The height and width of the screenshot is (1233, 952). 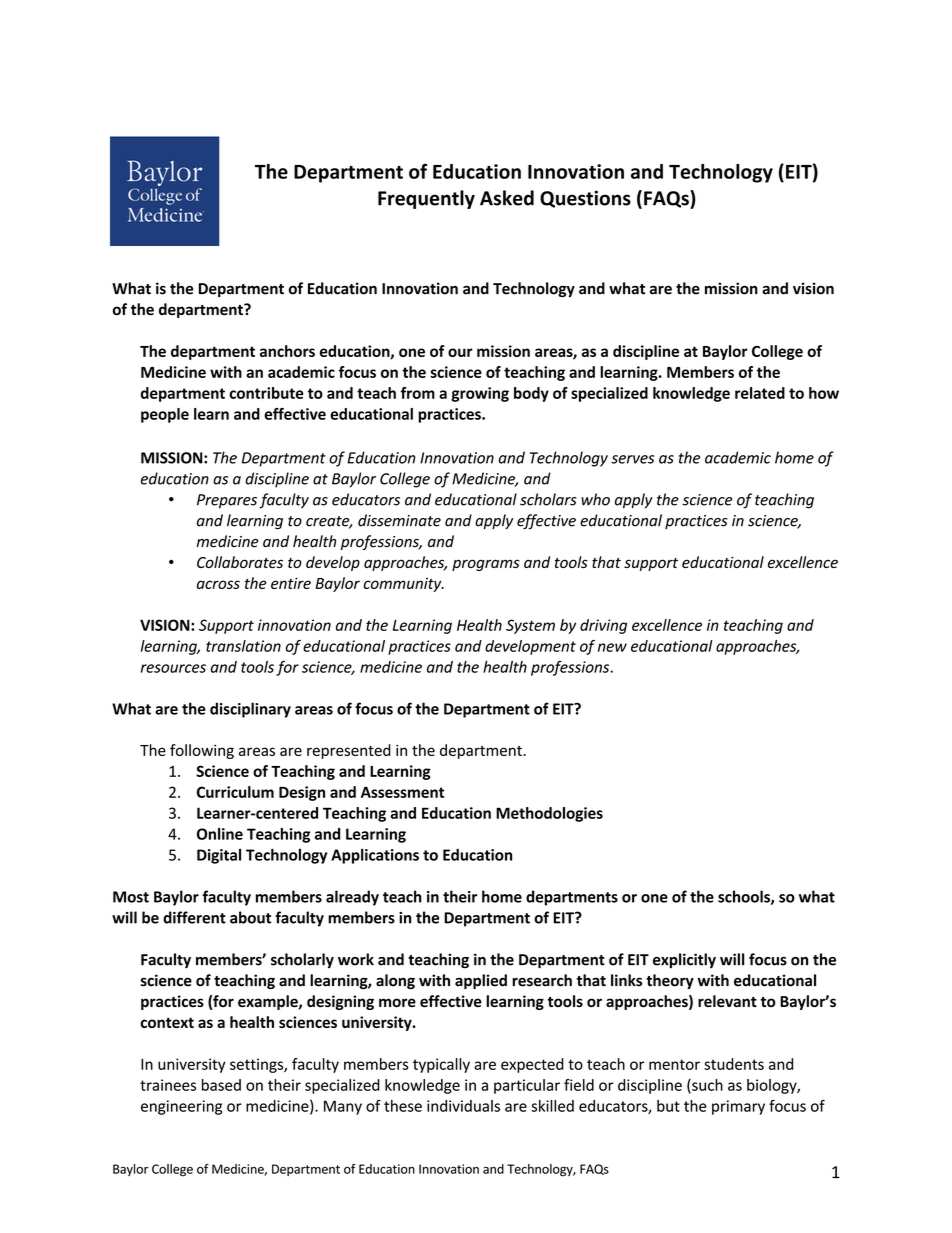 I want to click on Questions, so click(x=585, y=199).
